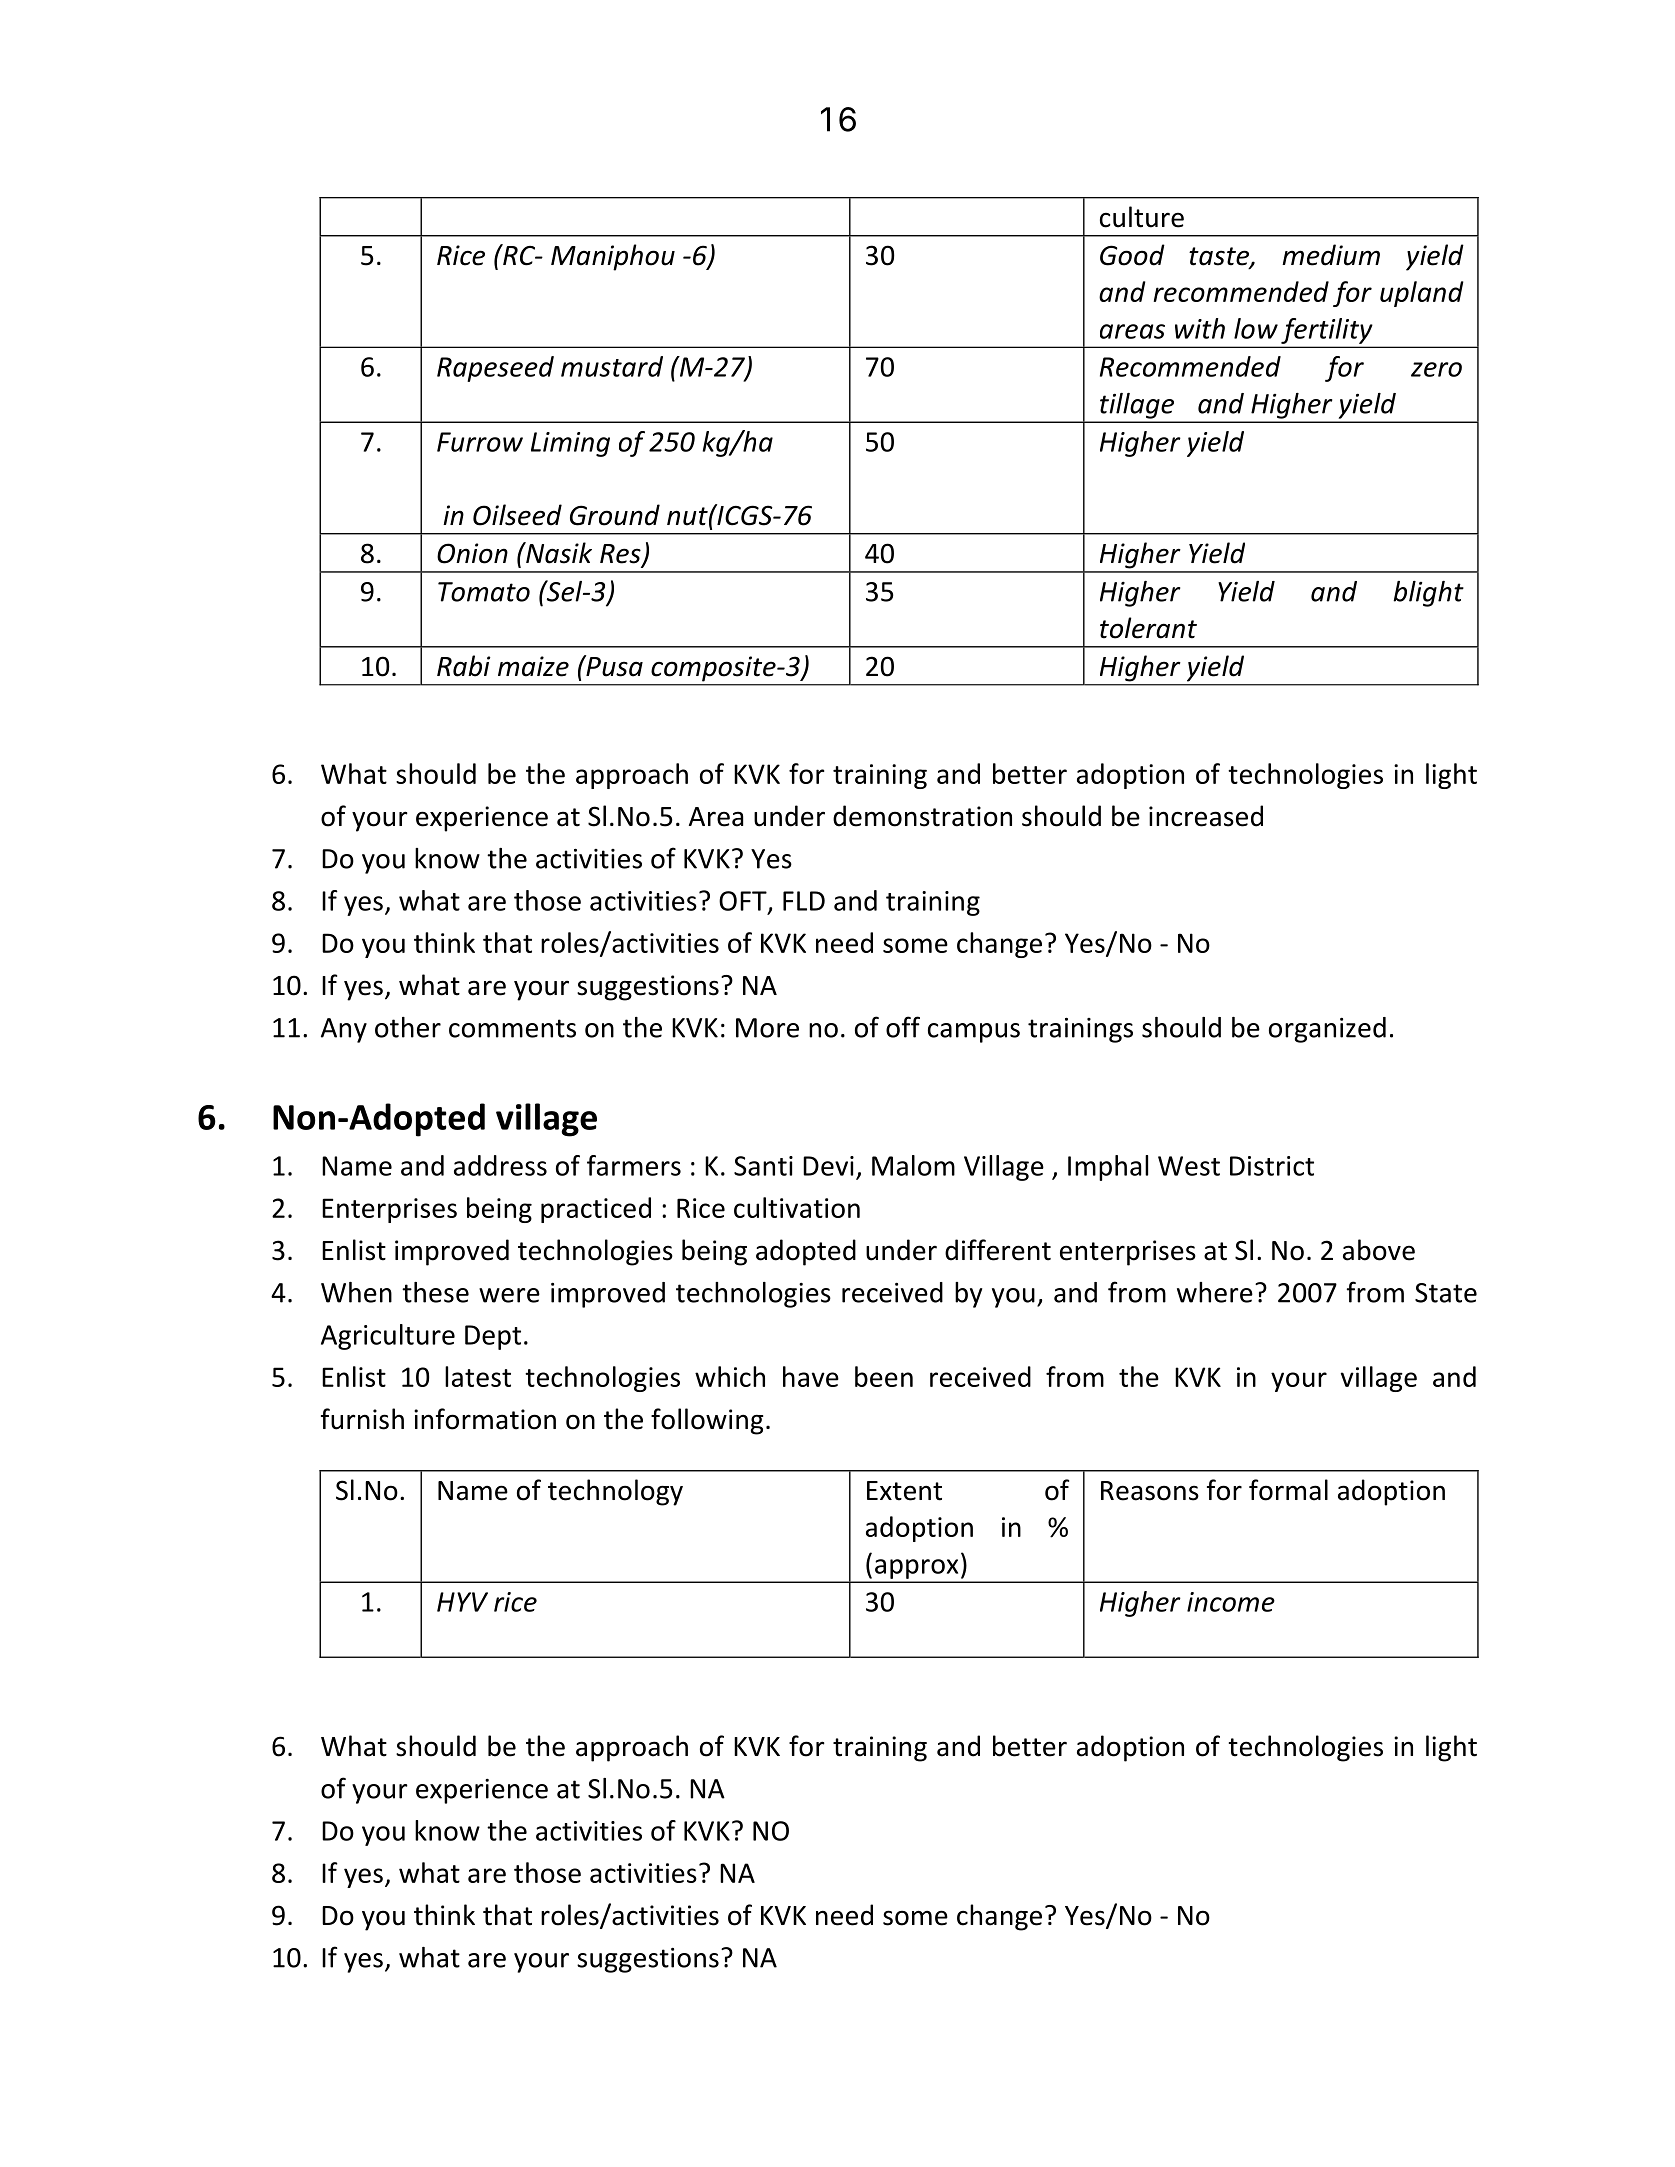  I want to click on fertility, so click(1326, 331).
